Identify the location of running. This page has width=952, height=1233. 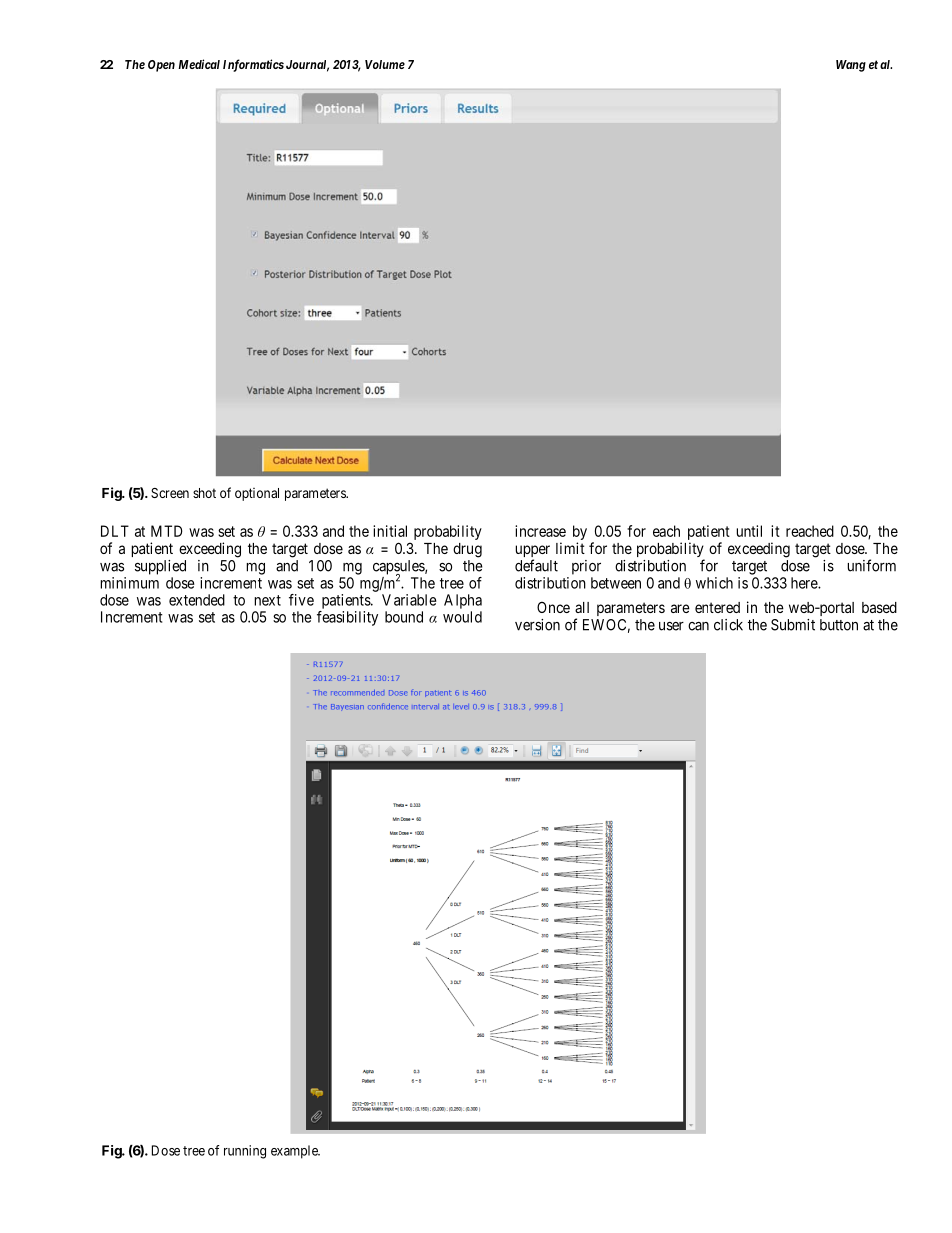
(245, 1152).
